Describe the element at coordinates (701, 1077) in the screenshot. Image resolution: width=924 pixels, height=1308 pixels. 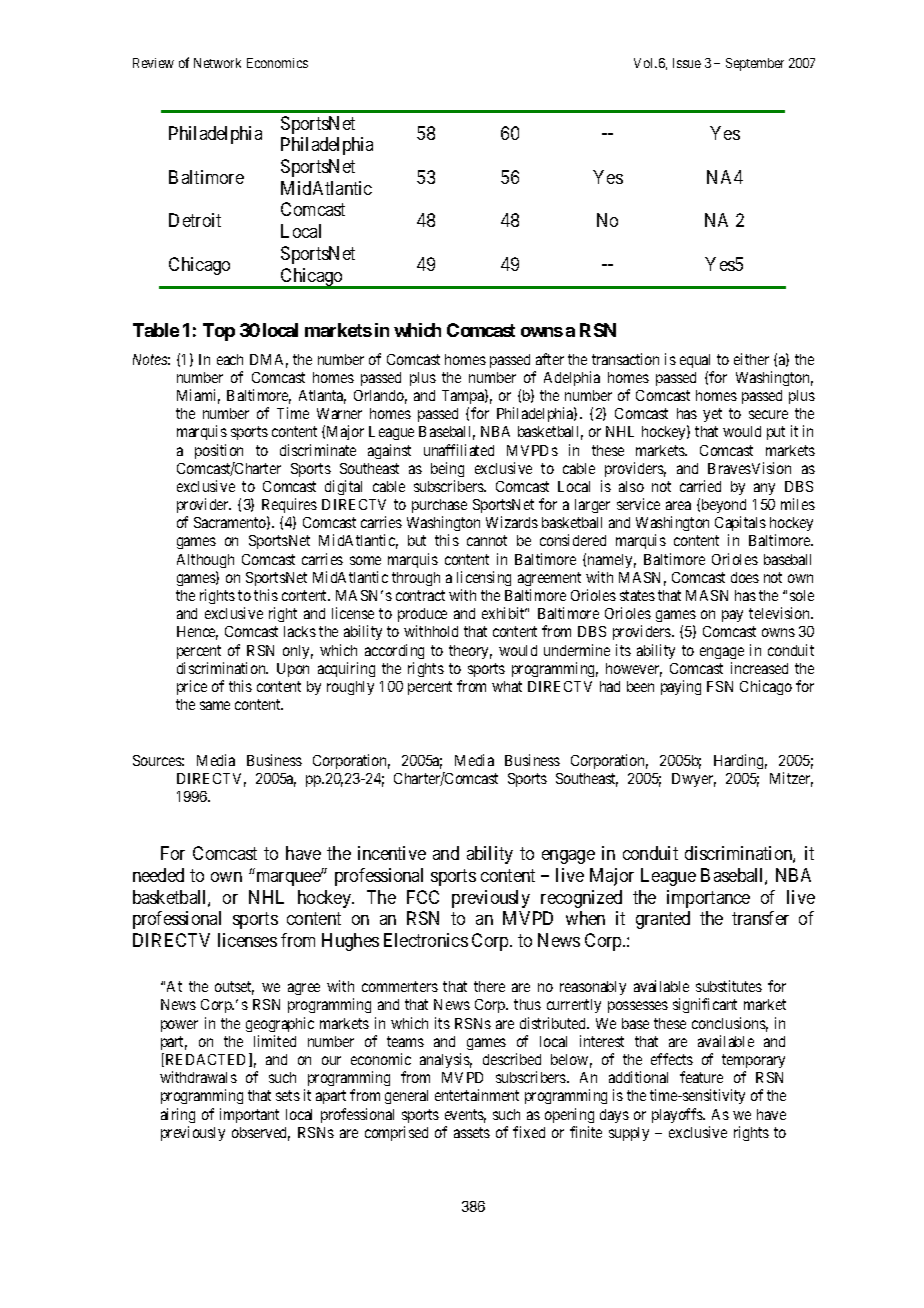
I see `feature` at that location.
